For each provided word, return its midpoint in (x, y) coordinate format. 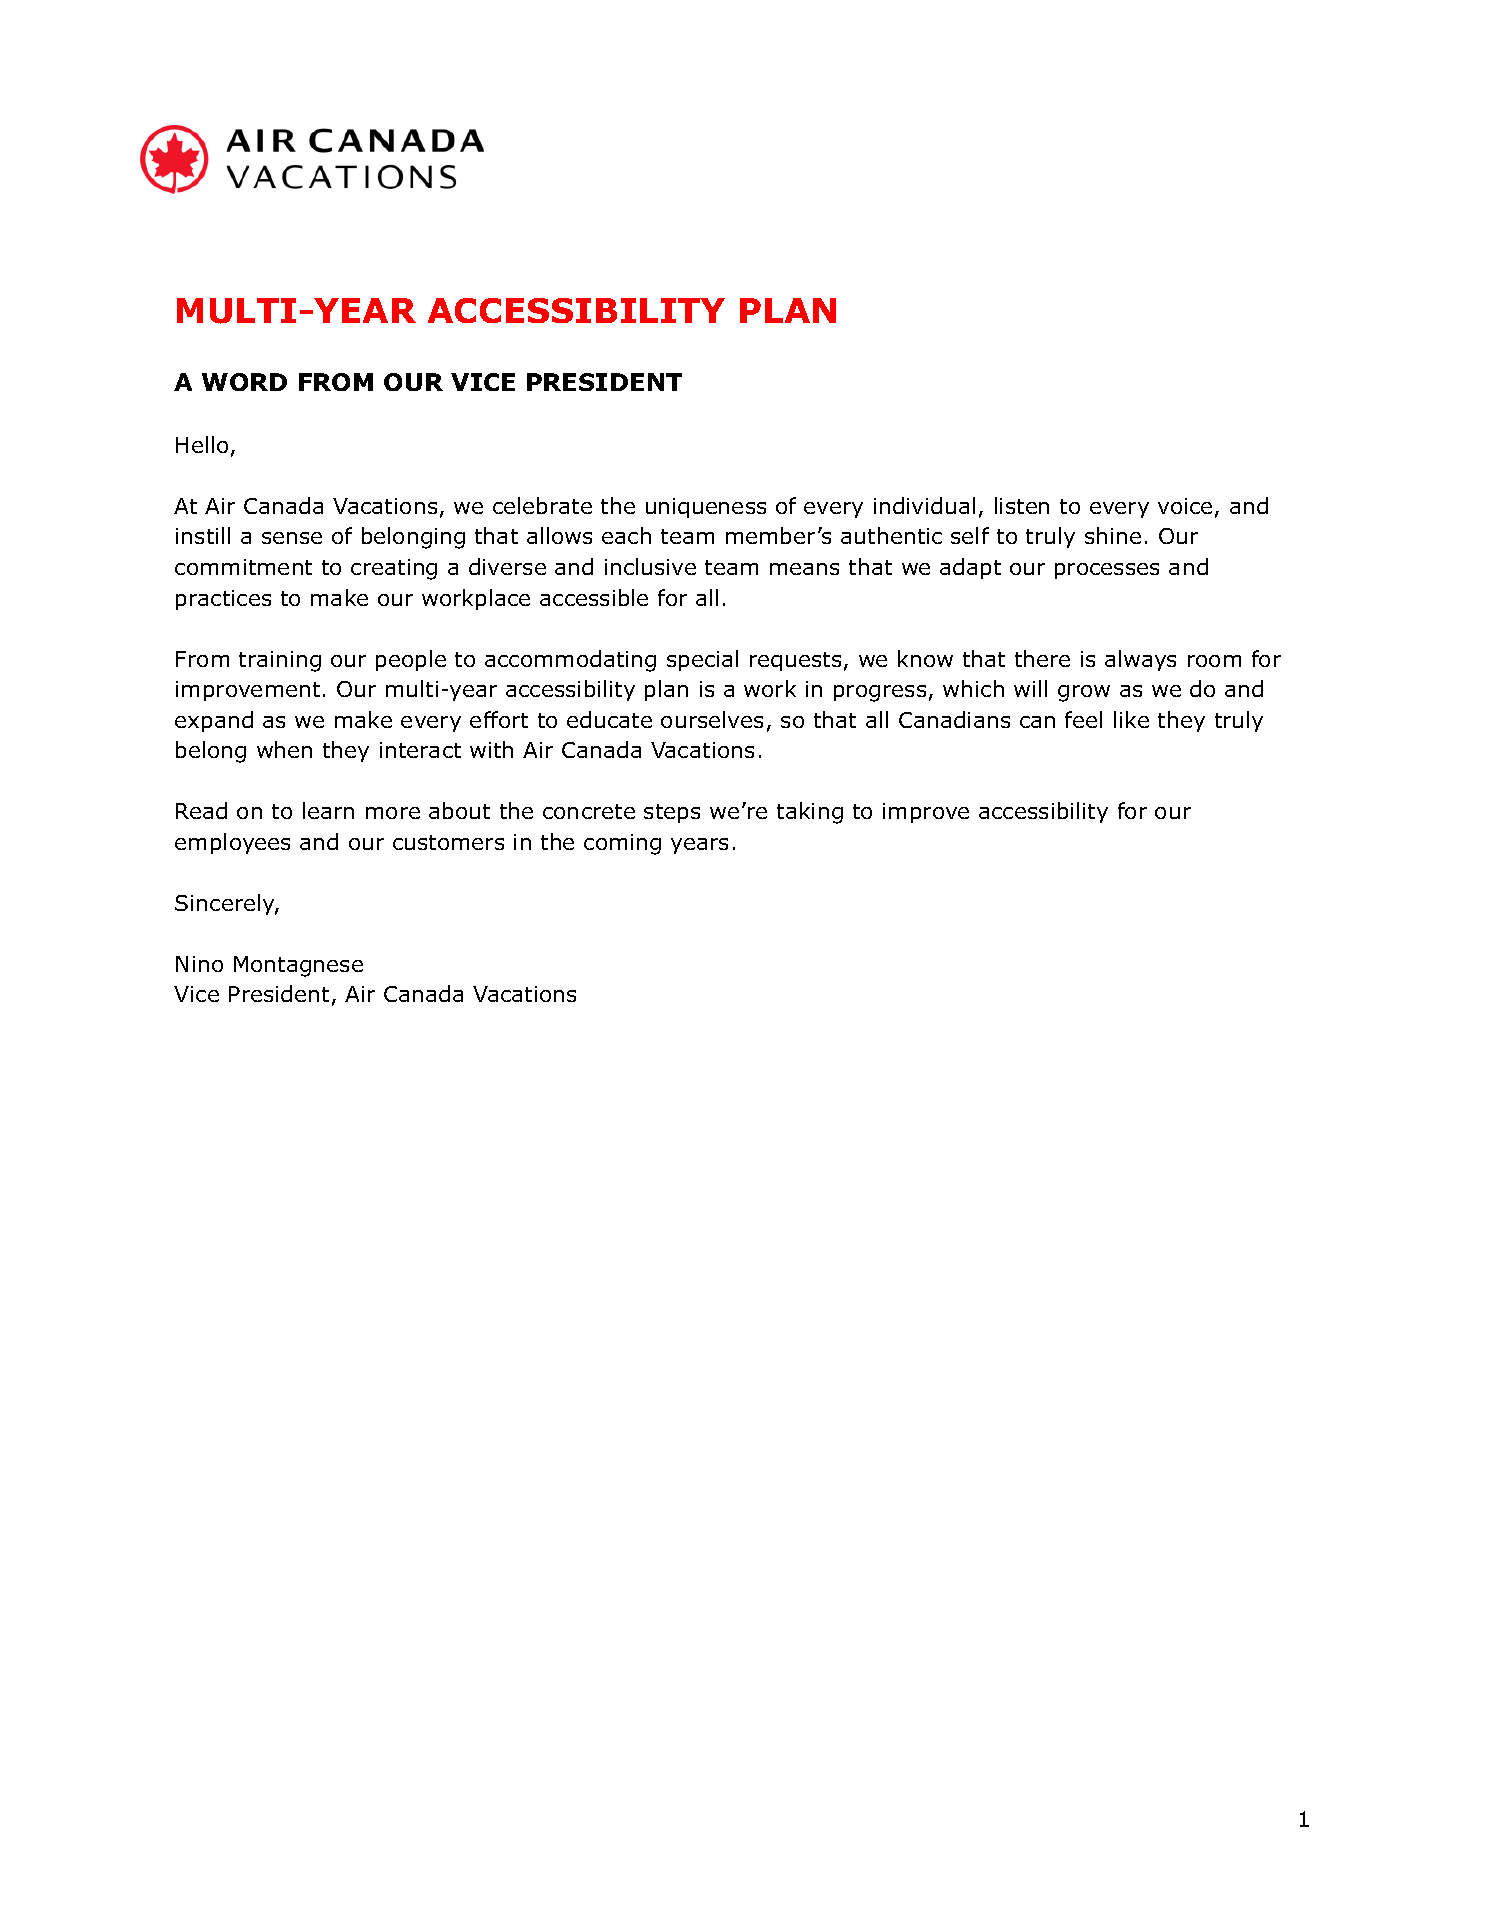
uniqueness (706, 508)
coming (622, 844)
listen (1022, 505)
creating (394, 569)
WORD (244, 382)
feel (1083, 719)
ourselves (712, 719)
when (284, 749)
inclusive (650, 566)
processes (1107, 571)
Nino (199, 964)
